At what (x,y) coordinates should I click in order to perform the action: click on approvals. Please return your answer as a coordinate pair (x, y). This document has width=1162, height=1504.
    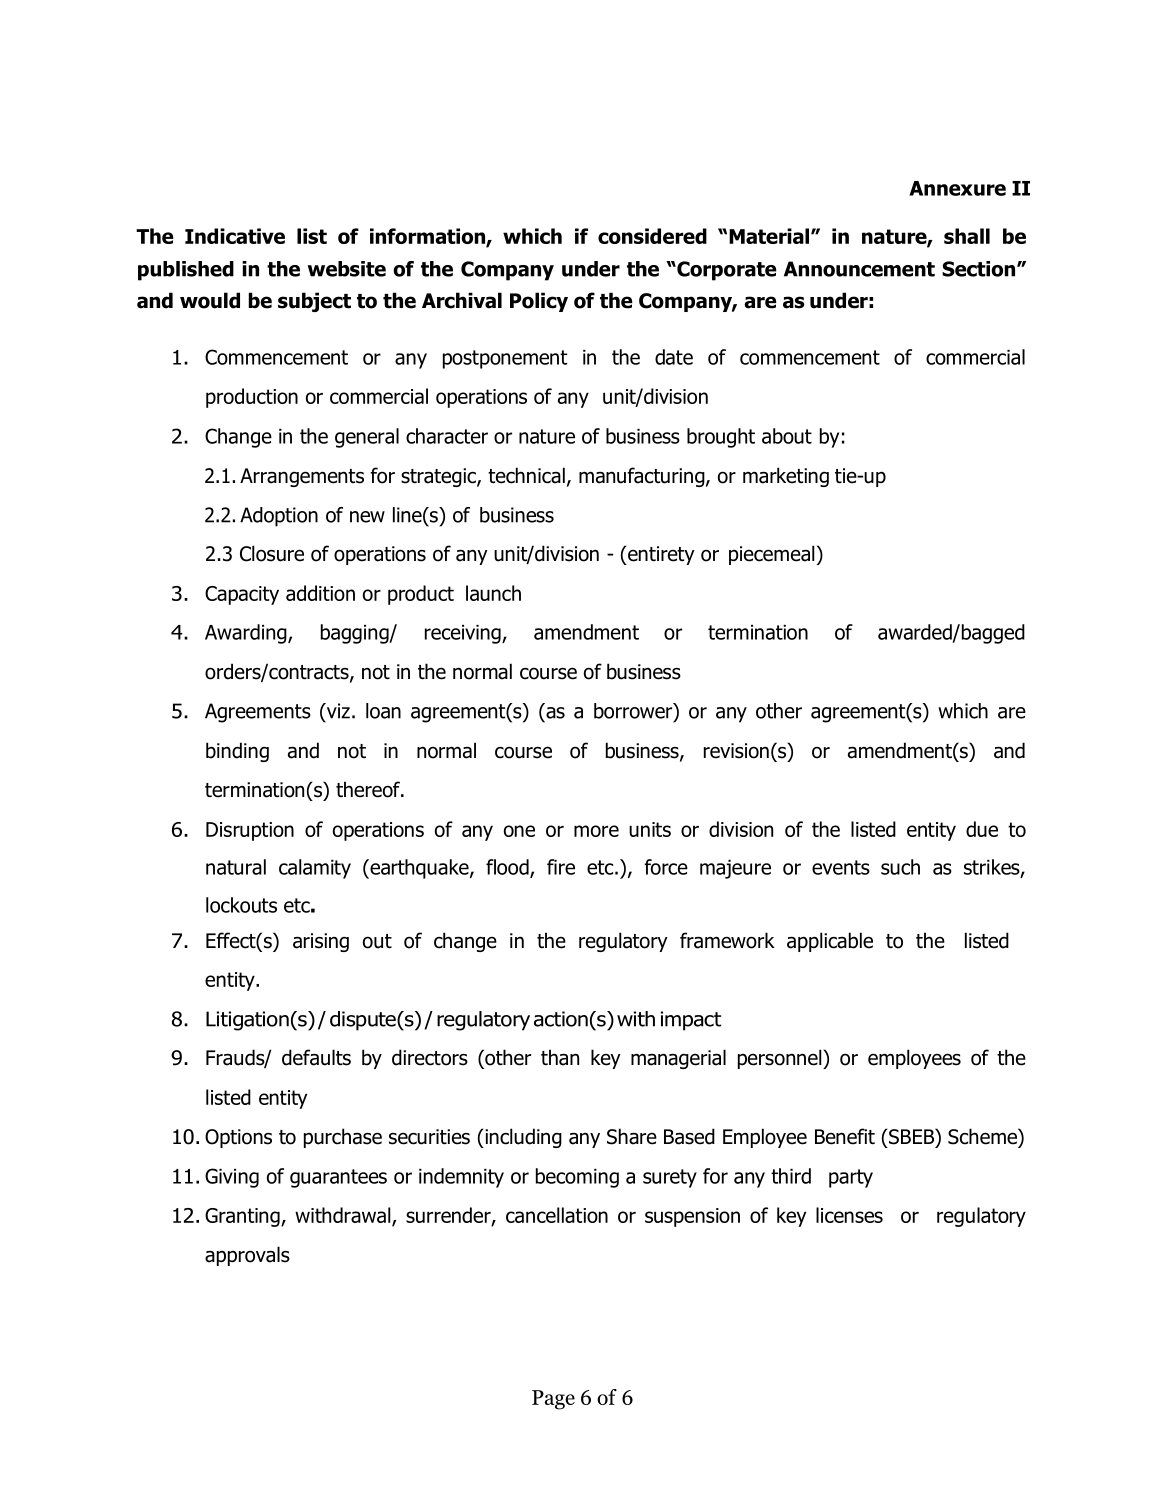
    Looking at the image, I should click on (247, 1256).
